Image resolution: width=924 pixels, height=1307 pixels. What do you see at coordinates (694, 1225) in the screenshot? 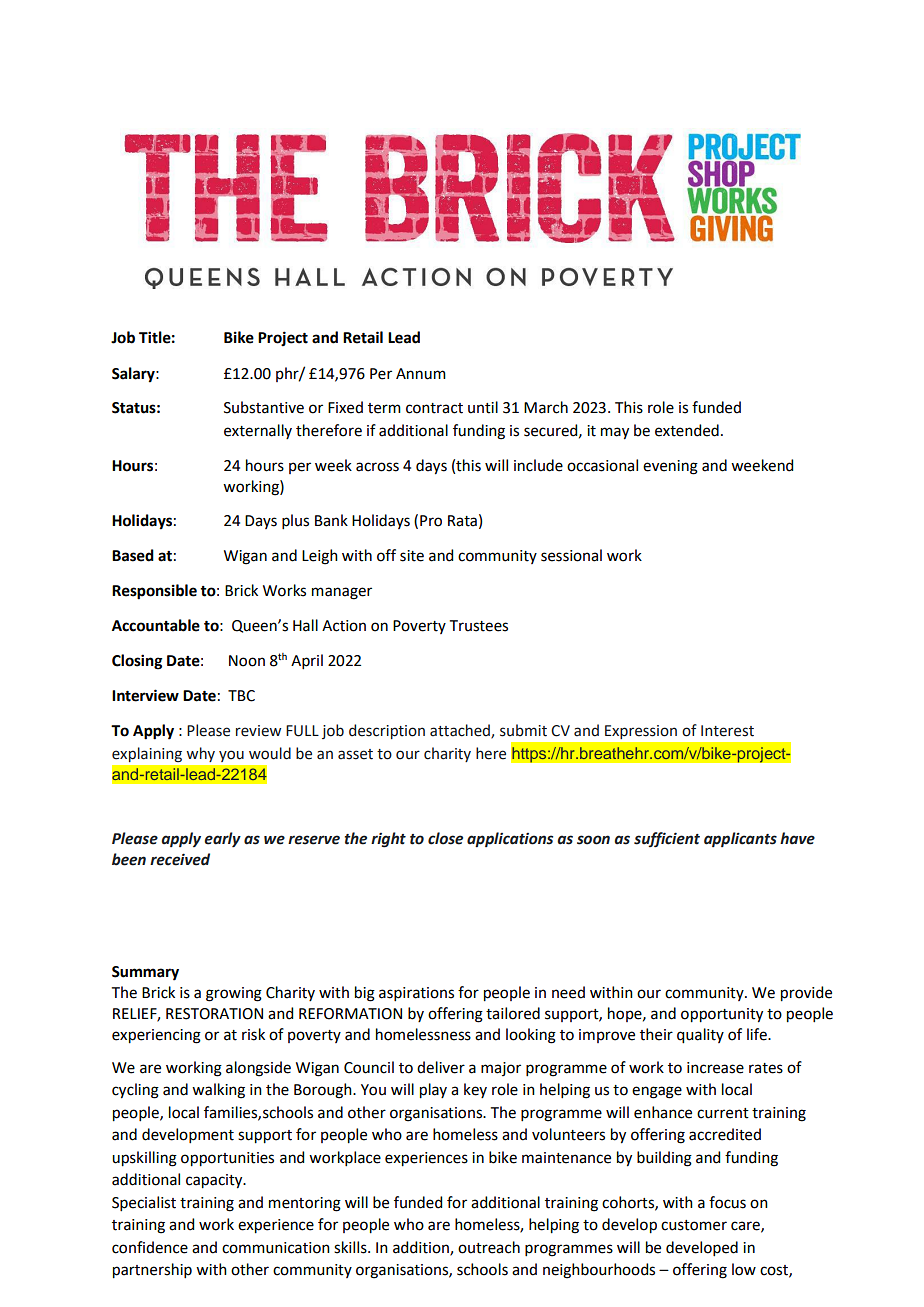
I see `customer` at bounding box center [694, 1225].
